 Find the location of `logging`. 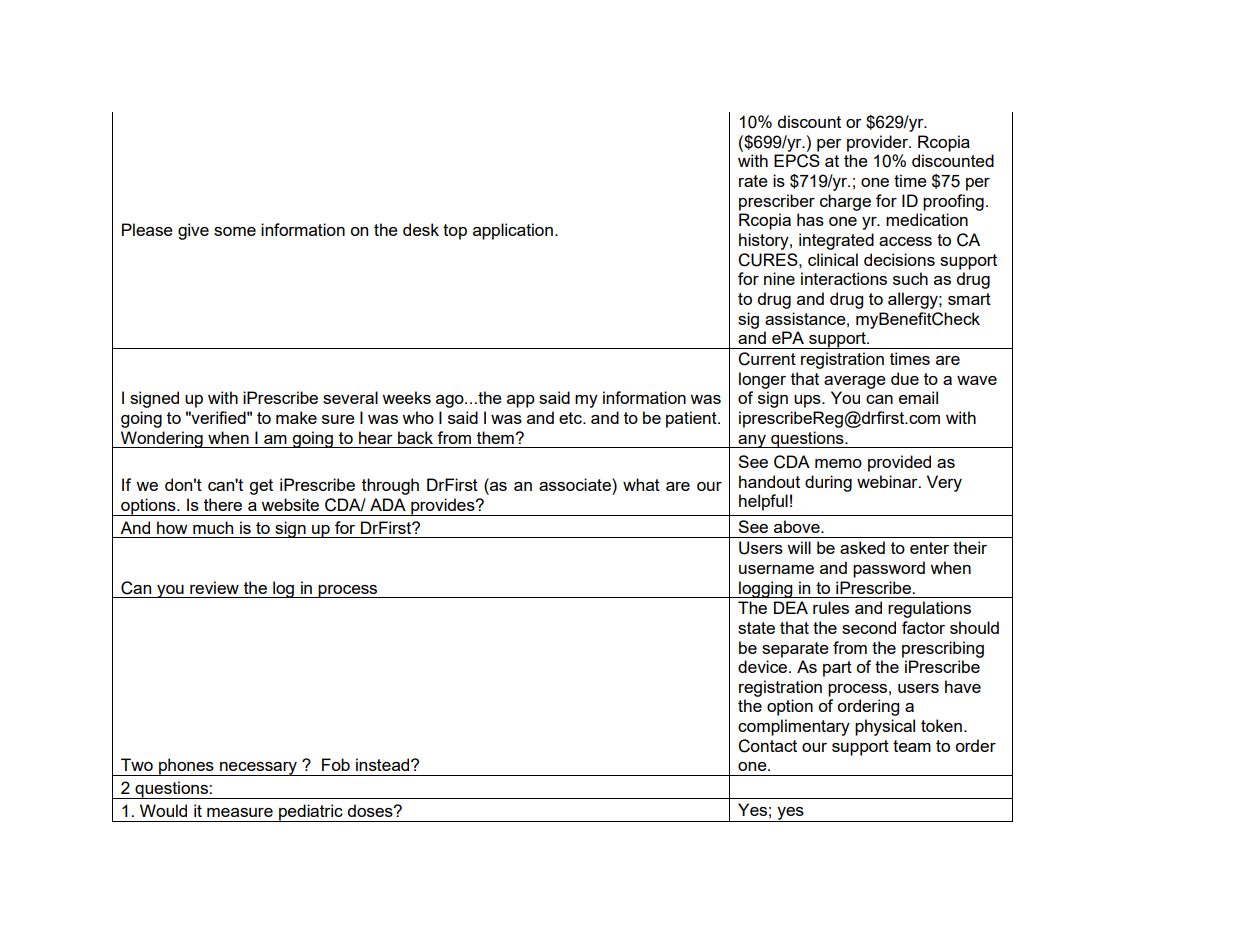

logging is located at coordinates (766, 589).
